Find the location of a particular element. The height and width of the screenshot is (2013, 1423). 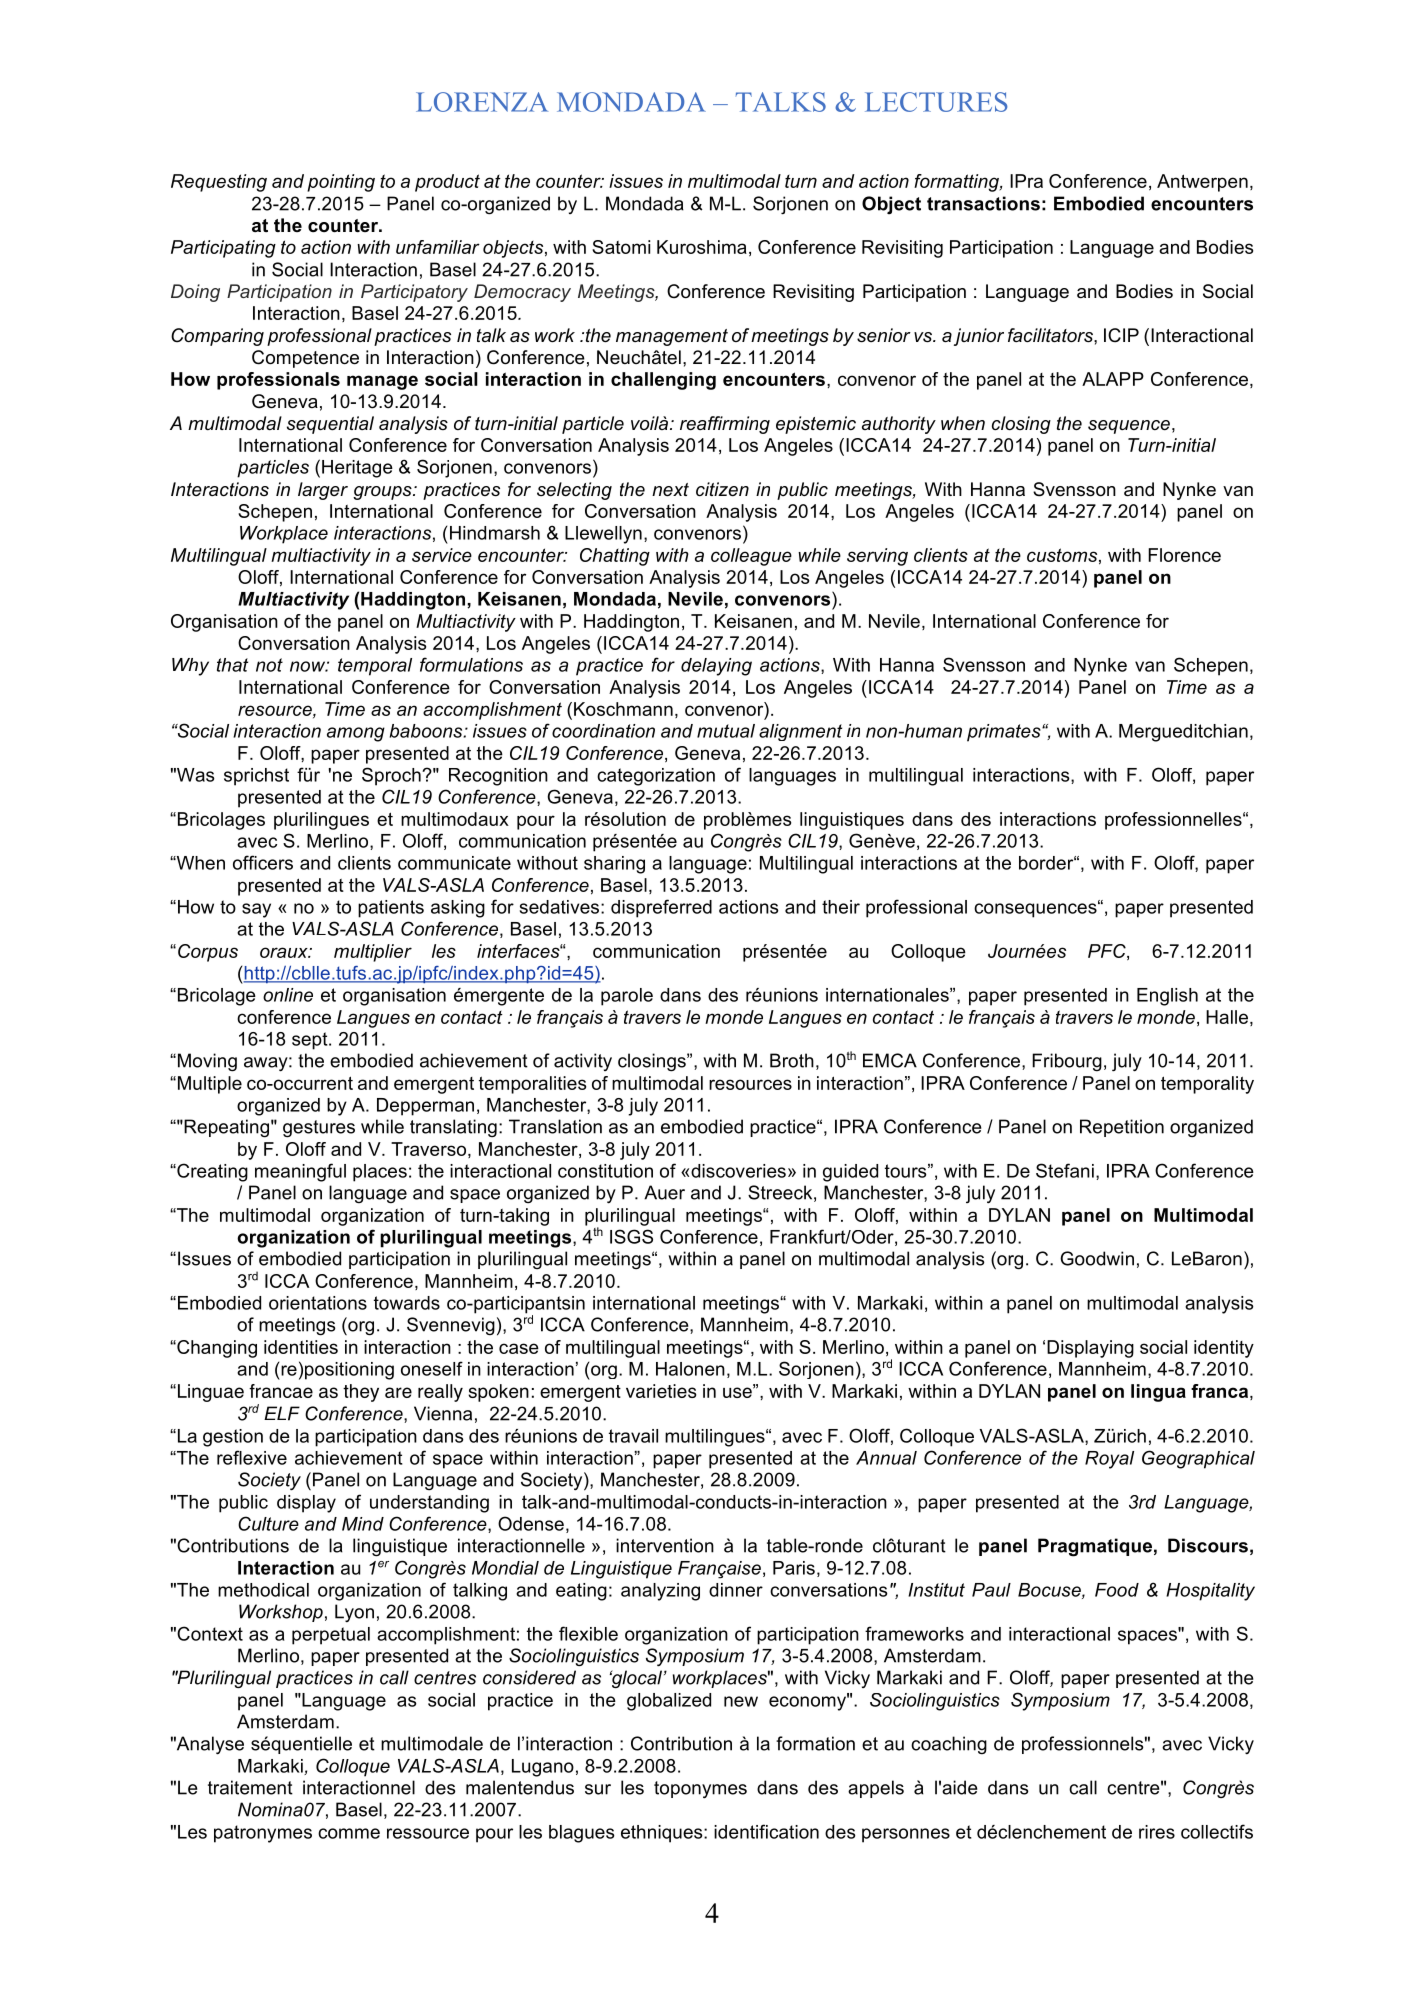

formatting is located at coordinates (957, 183).
